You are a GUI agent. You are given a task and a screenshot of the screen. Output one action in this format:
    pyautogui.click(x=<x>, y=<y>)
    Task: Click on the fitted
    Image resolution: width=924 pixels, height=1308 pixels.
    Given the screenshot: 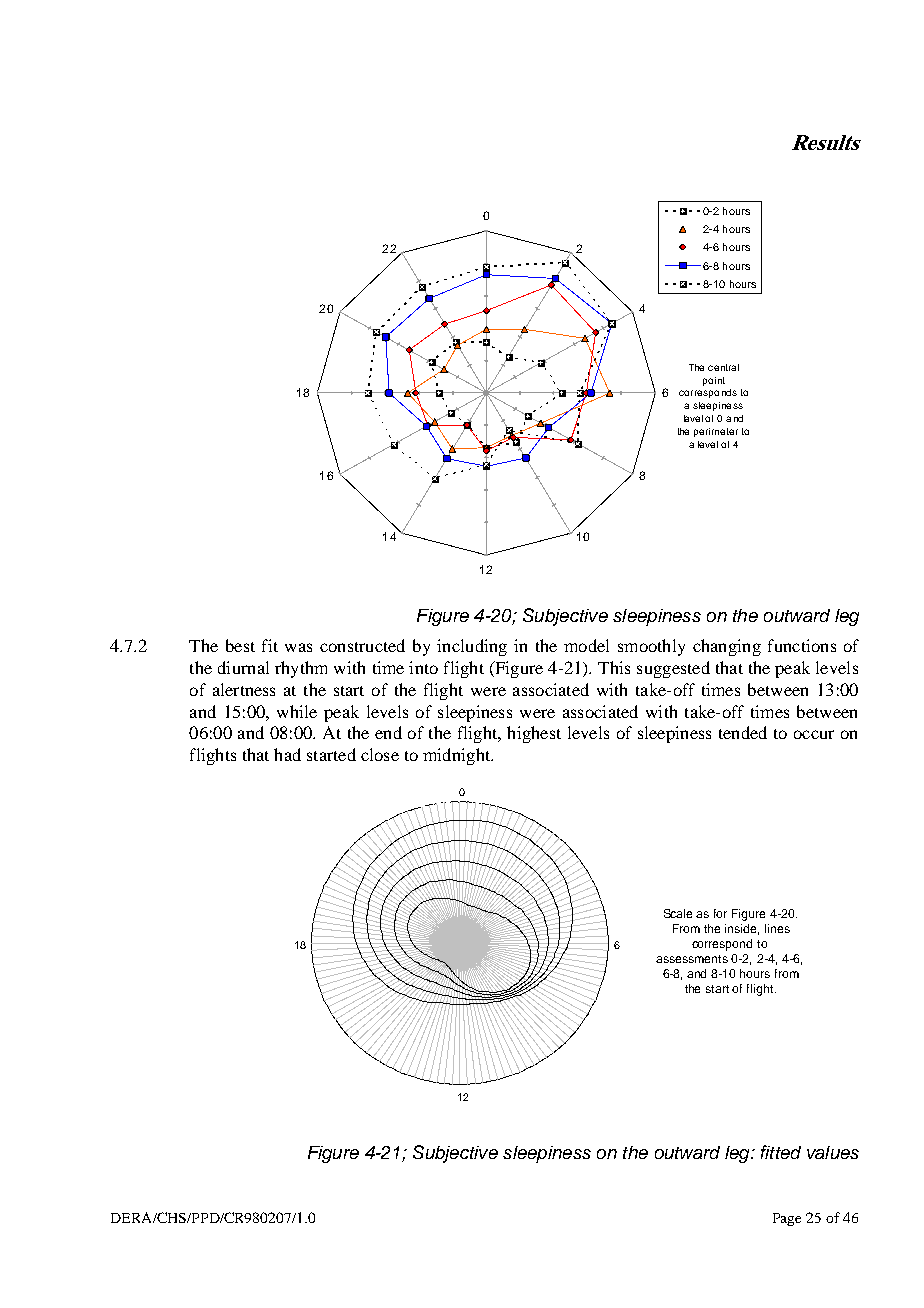 What is the action you would take?
    pyautogui.click(x=781, y=1152)
